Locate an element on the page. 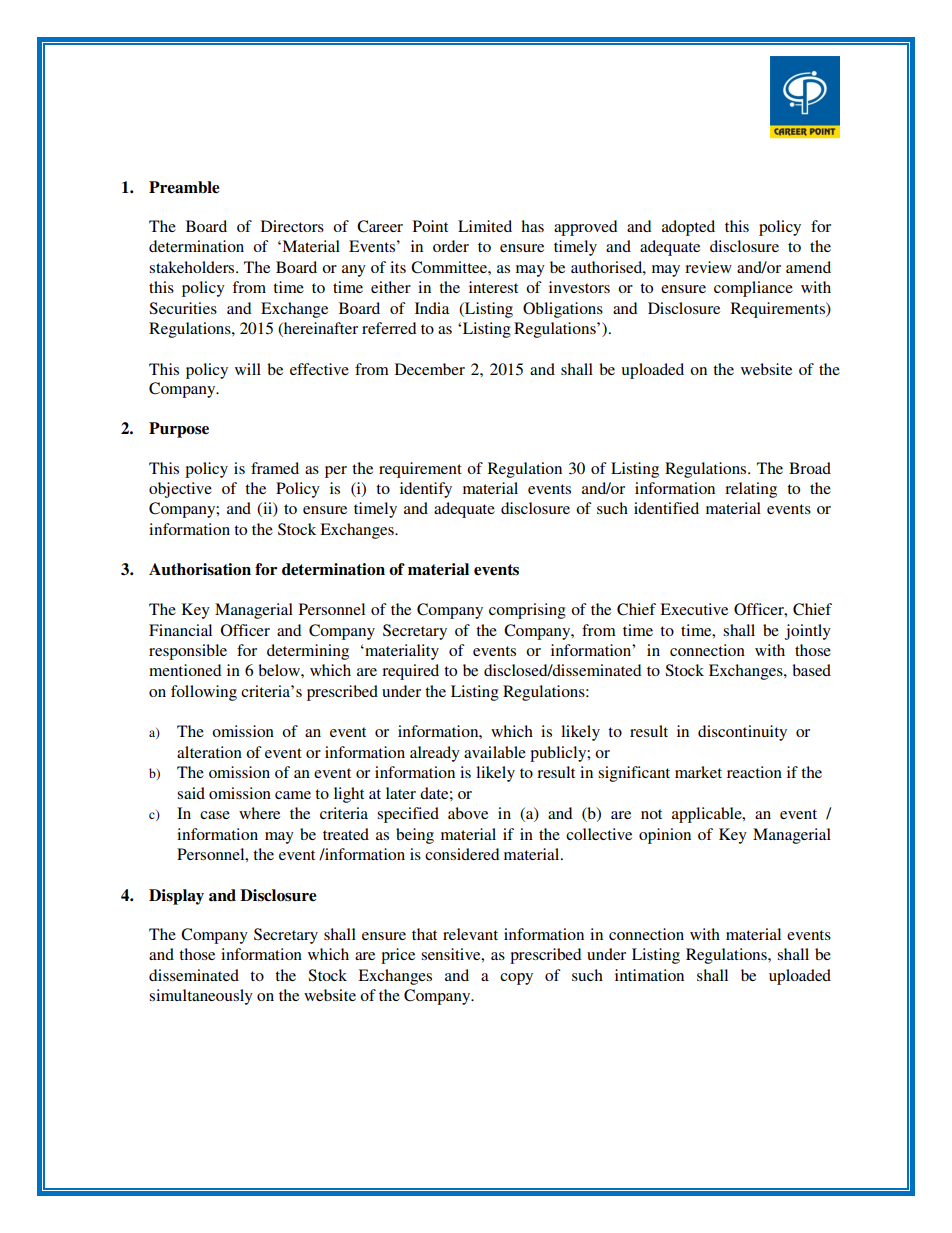 Image resolution: width=952 pixels, height=1233 pixels. following is located at coordinates (204, 693).
